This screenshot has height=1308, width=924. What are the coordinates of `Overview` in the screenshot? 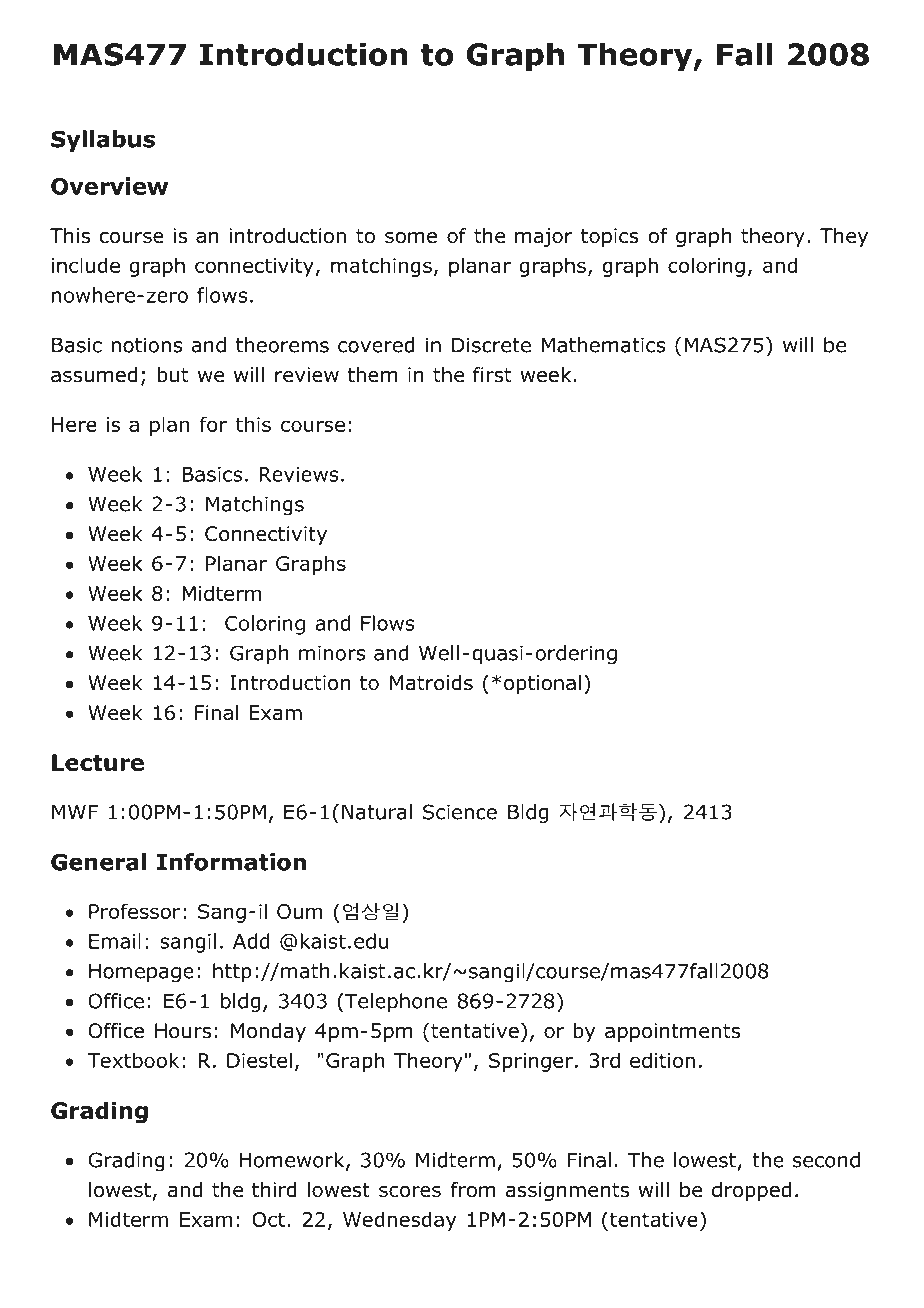 It's located at (109, 186).
